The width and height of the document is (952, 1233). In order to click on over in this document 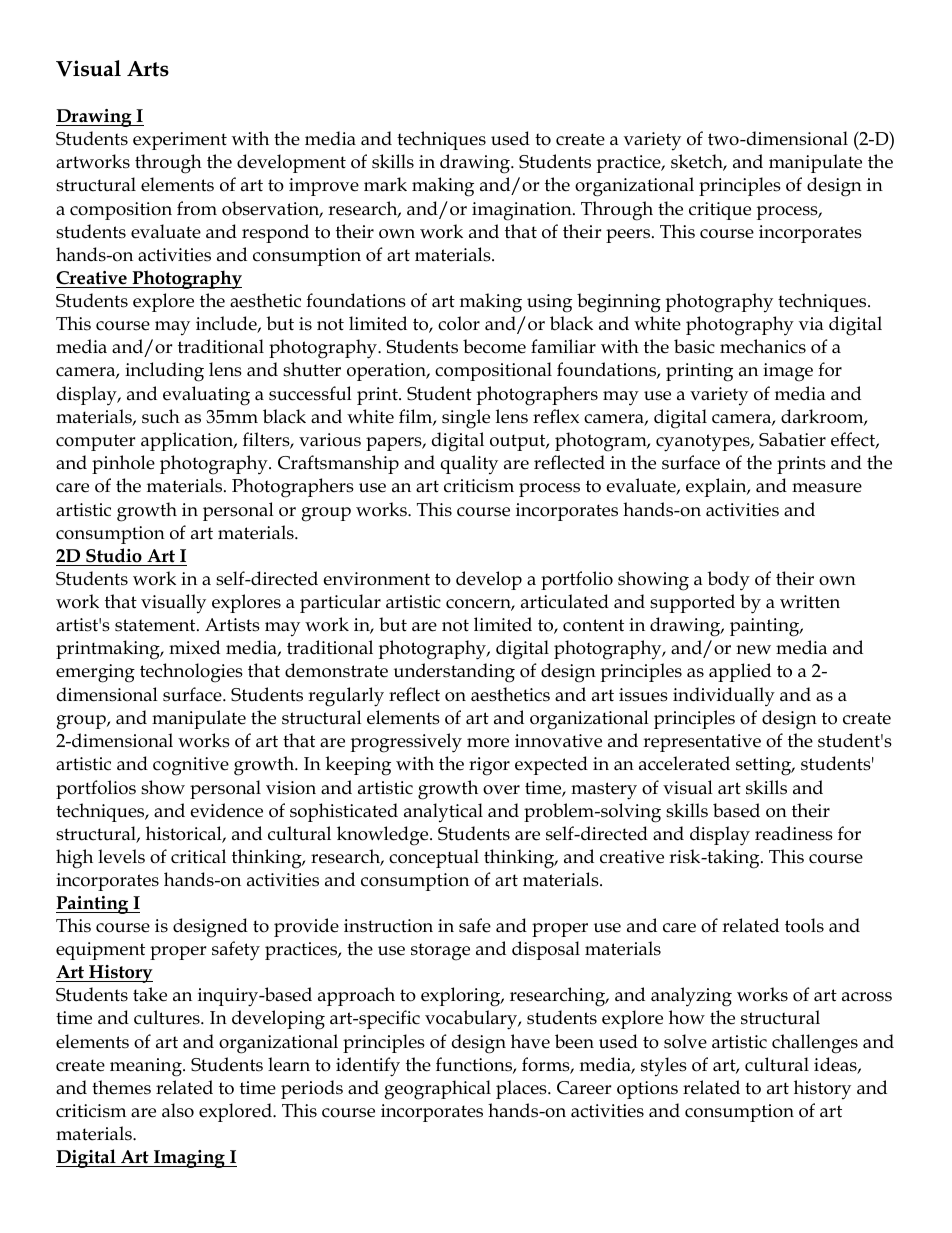, I will do `click(501, 790)`.
